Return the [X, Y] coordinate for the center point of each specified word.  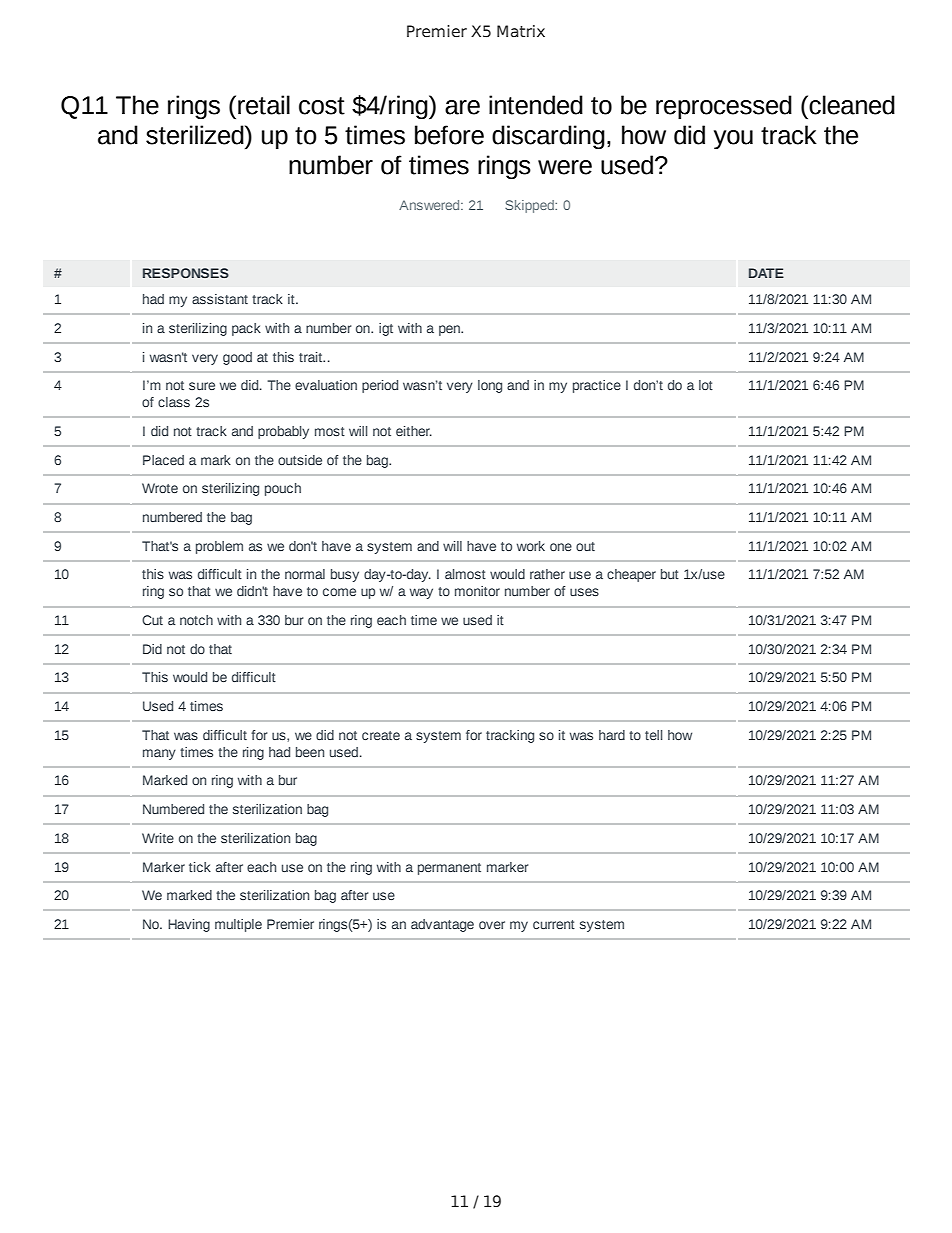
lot [706, 385]
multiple [238, 925]
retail [264, 105]
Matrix [521, 31]
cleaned [851, 105]
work [531, 546]
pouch [283, 489]
